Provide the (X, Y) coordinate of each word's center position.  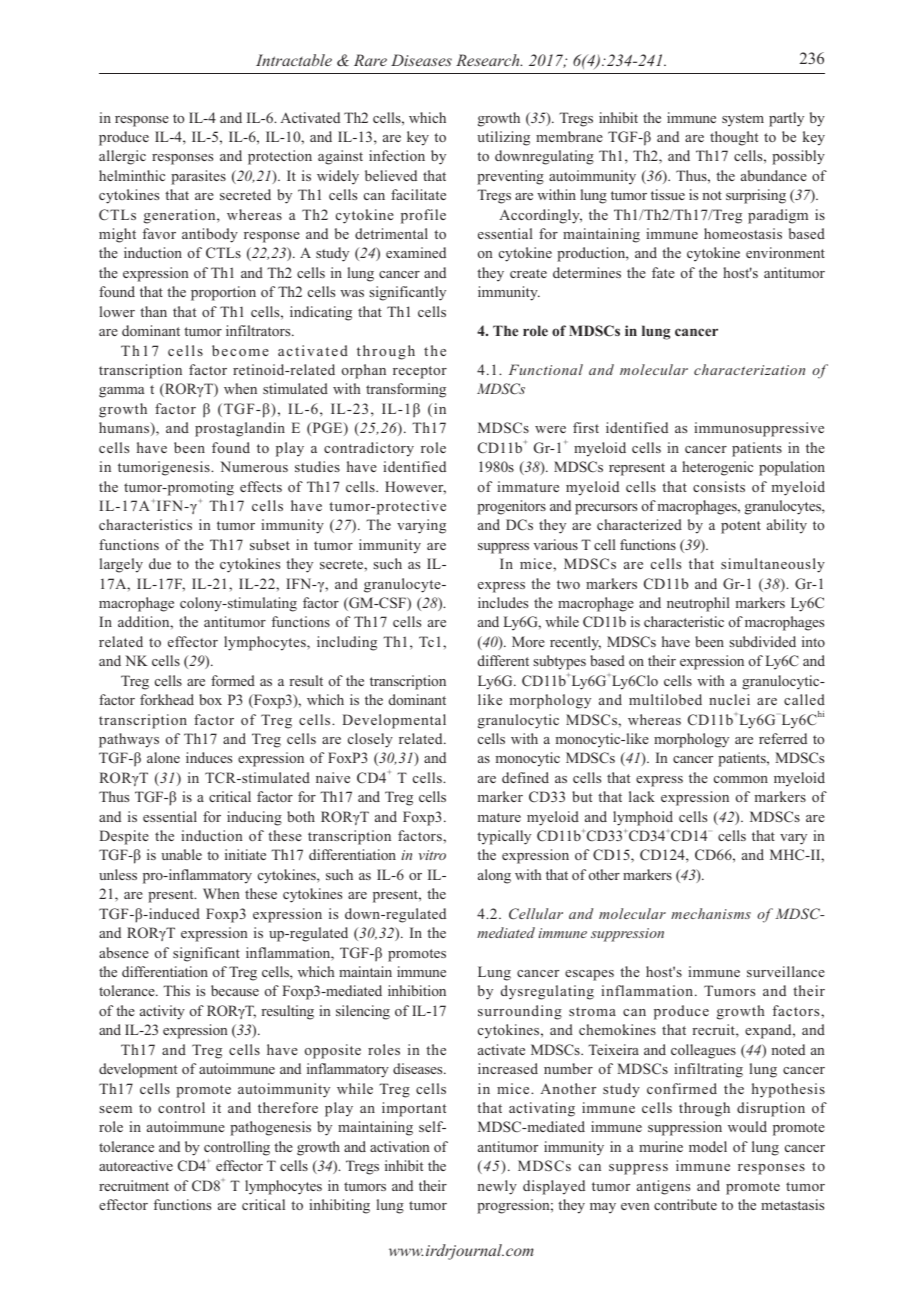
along (494, 876)
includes (503, 602)
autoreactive (136, 1165)
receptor (420, 372)
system (743, 120)
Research (489, 60)
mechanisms (711, 913)
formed (233, 680)
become (240, 350)
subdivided (762, 641)
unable (181, 854)
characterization (749, 369)
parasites (198, 177)
